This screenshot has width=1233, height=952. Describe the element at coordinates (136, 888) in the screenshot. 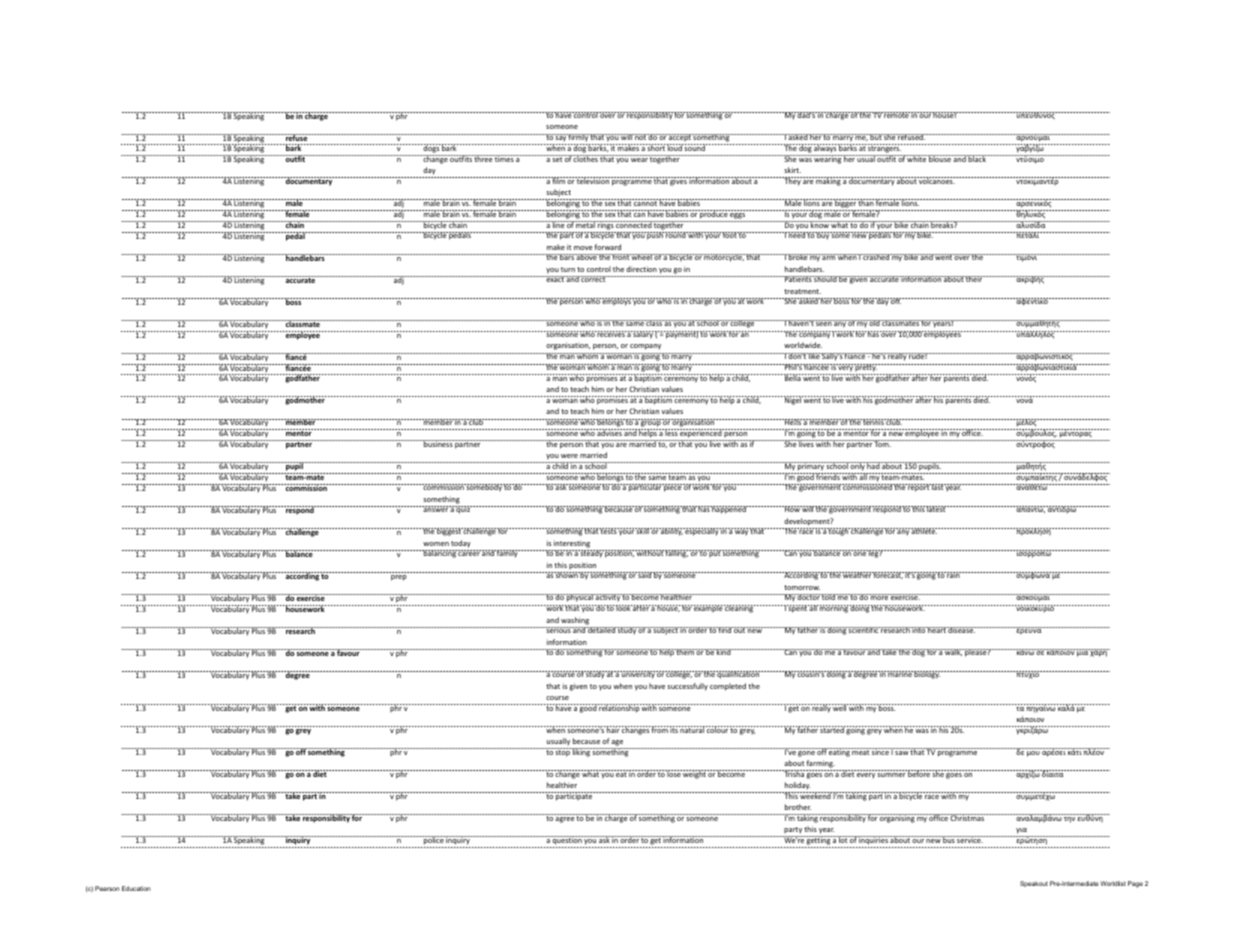

I see `Education` at that location.
